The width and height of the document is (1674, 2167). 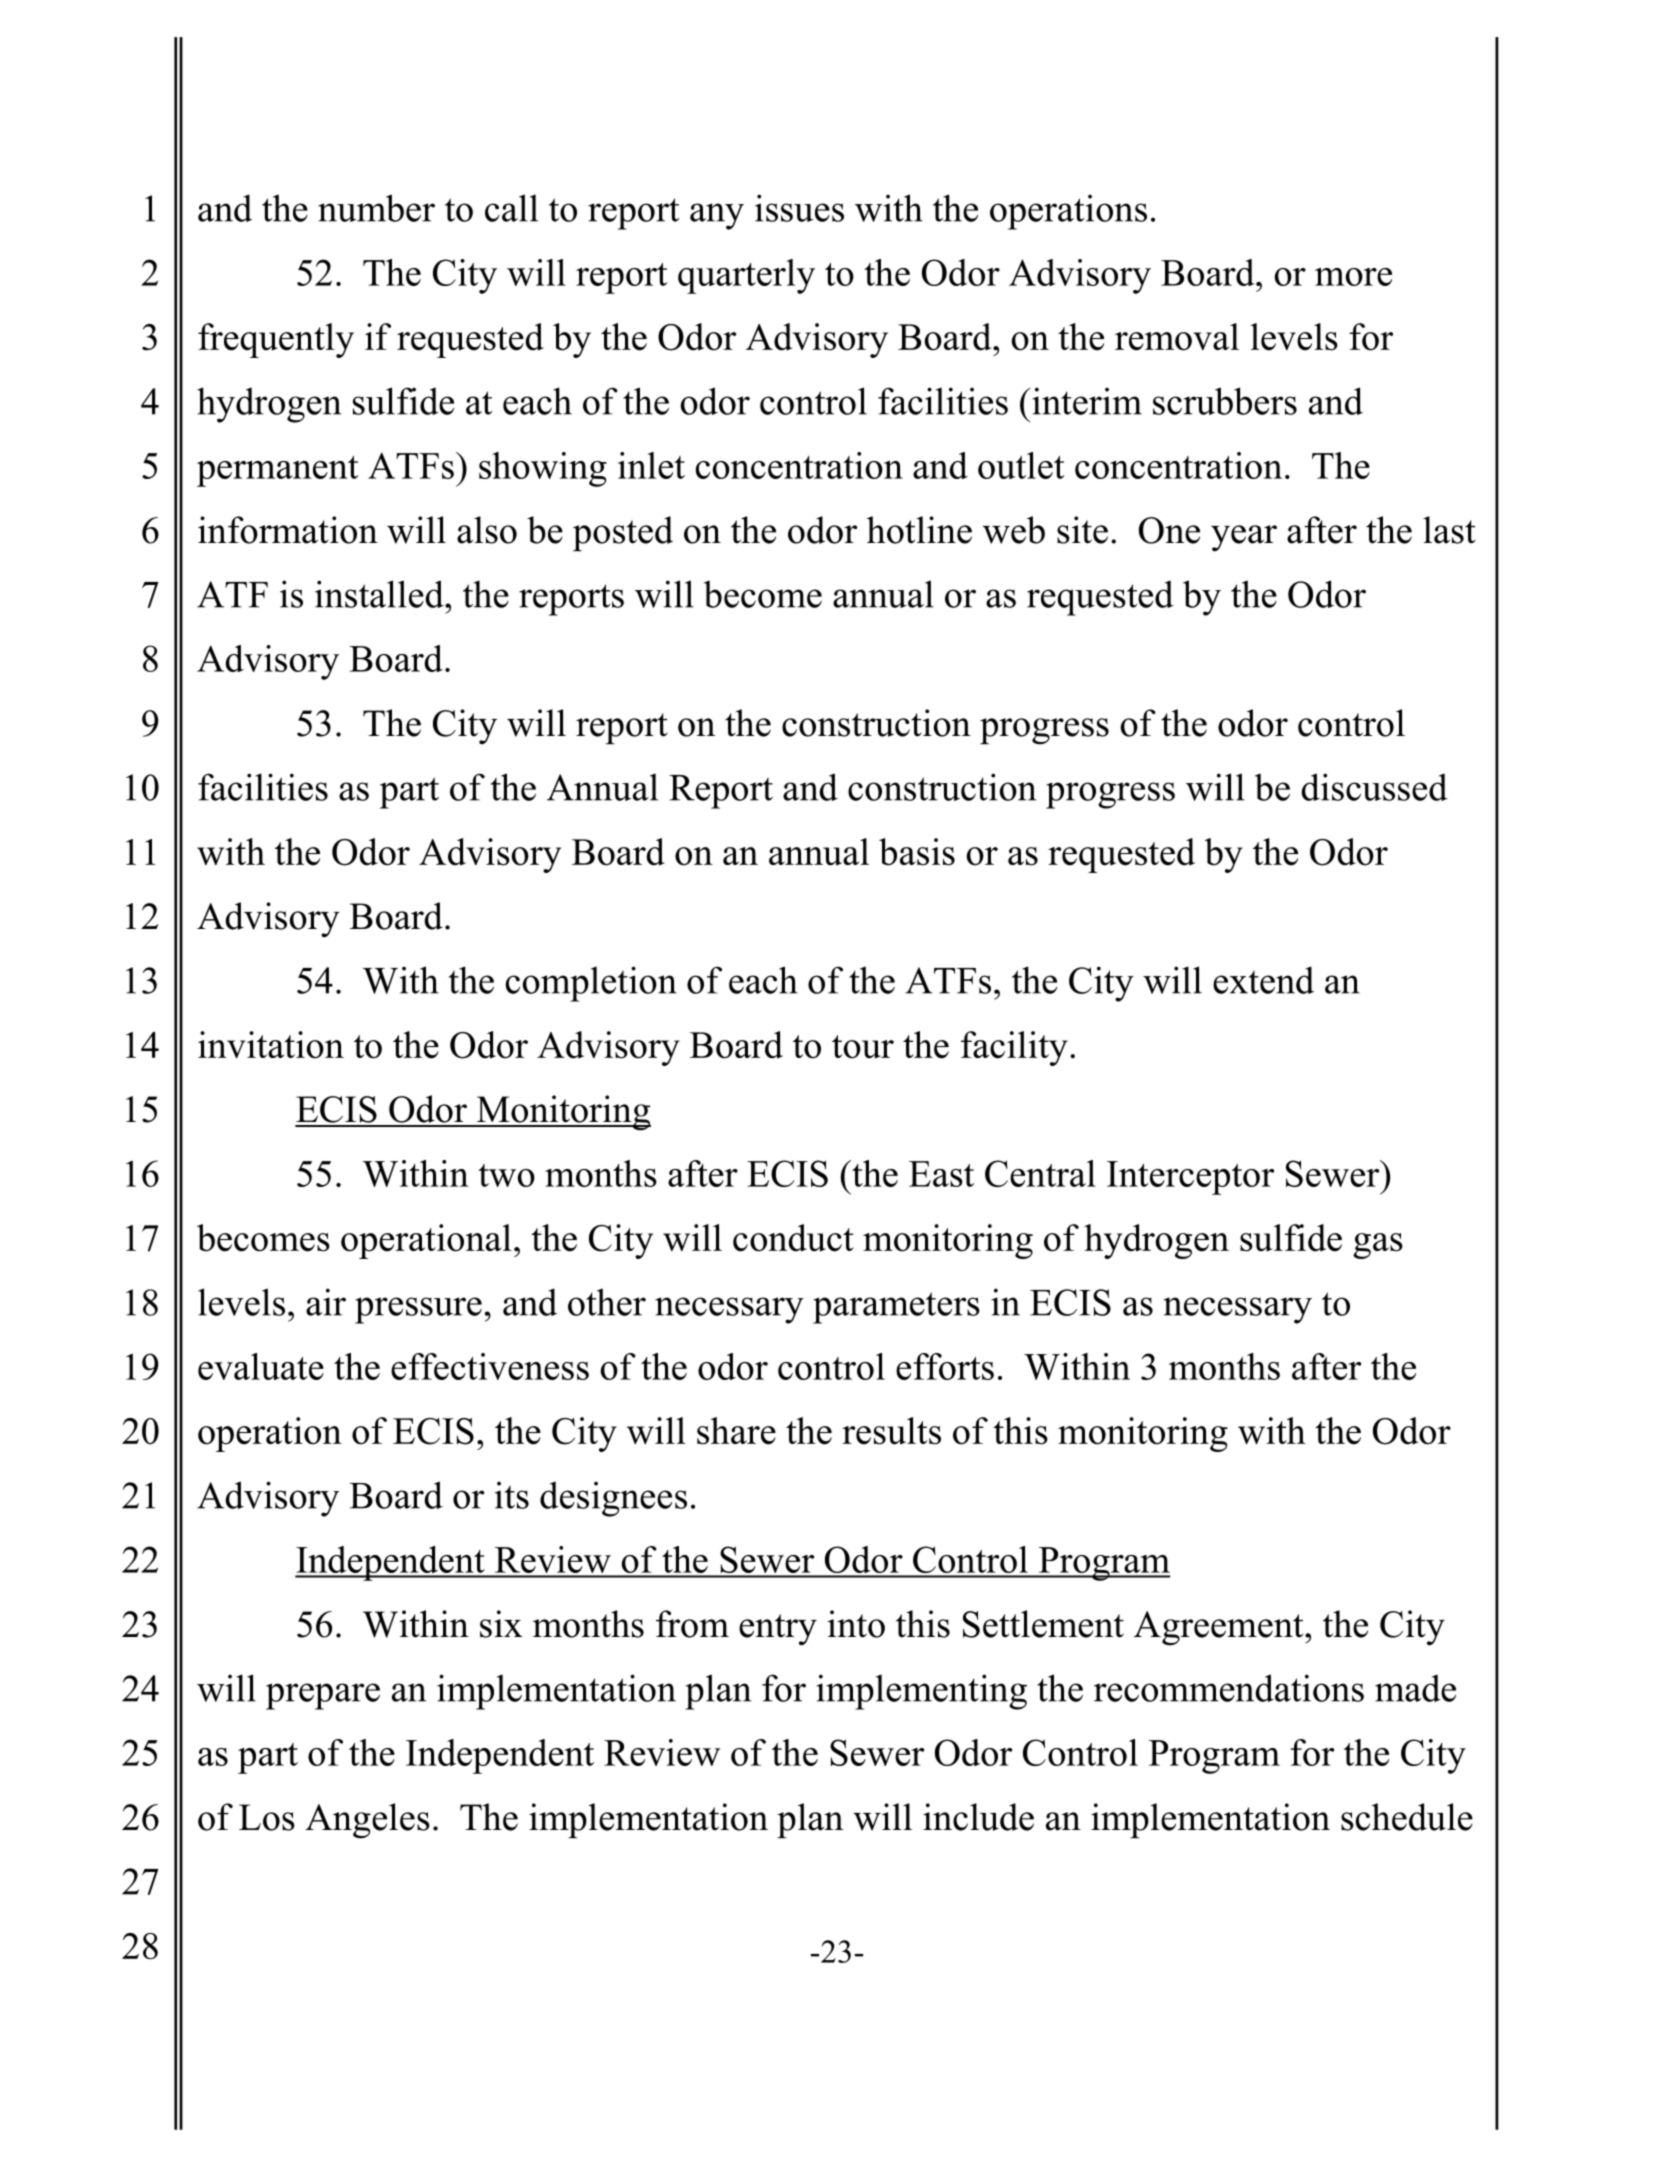 What do you see at coordinates (941, 1174) in the document?
I see `East` at bounding box center [941, 1174].
